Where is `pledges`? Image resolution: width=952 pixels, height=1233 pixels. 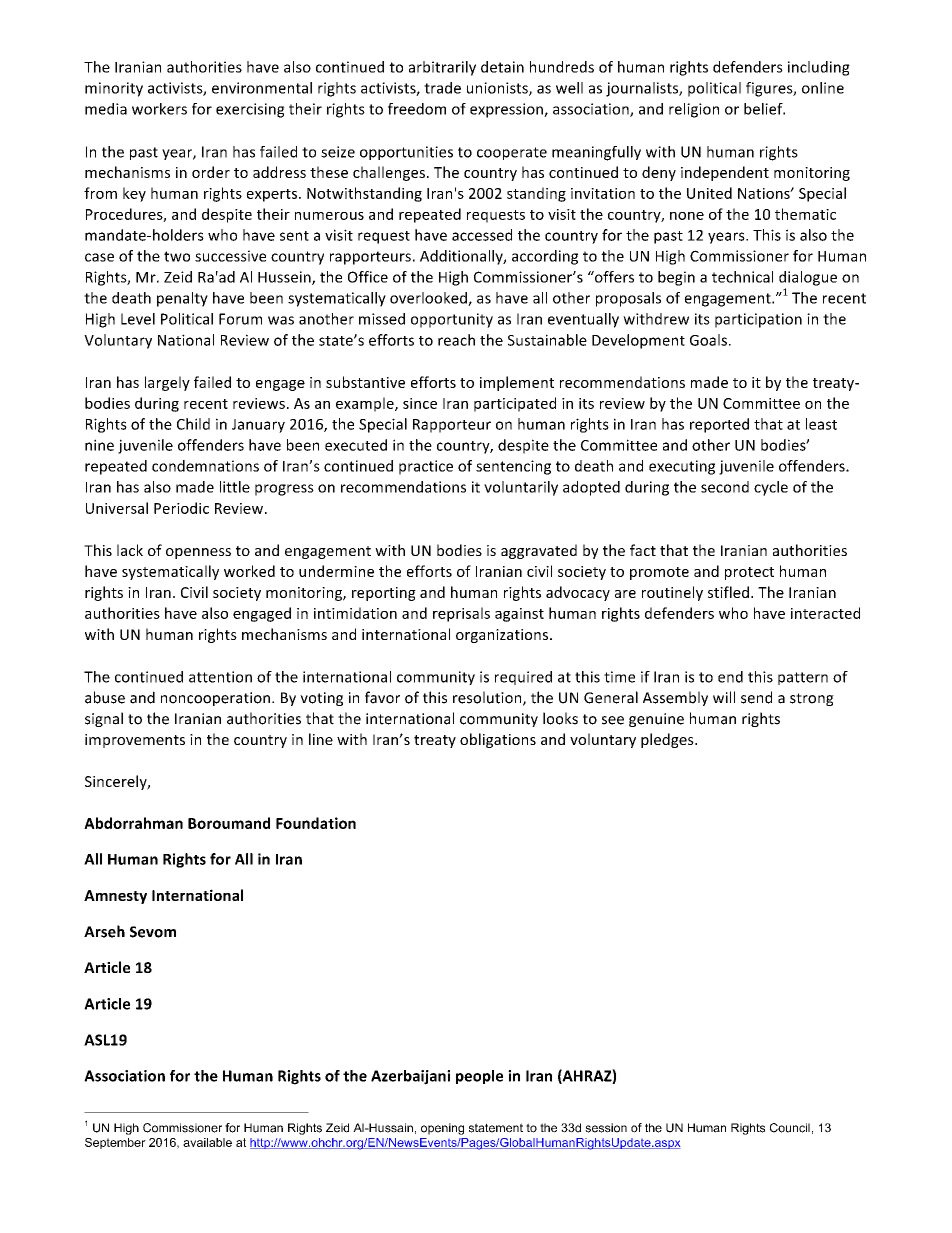
pledges is located at coordinates (668, 740).
